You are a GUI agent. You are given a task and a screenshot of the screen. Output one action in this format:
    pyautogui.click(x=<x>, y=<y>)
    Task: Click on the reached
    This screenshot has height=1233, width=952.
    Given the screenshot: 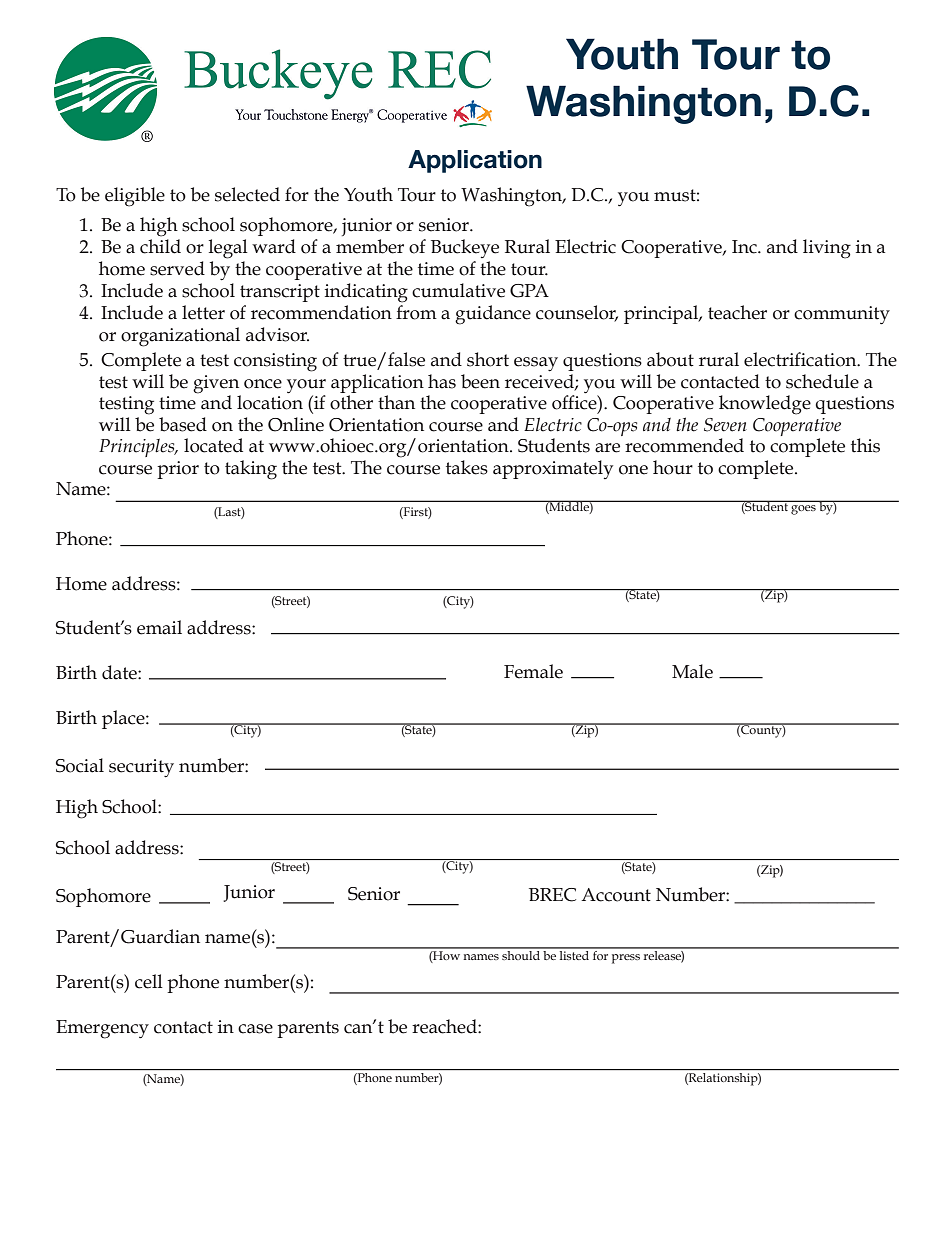 What is the action you would take?
    pyautogui.click(x=445, y=1026)
